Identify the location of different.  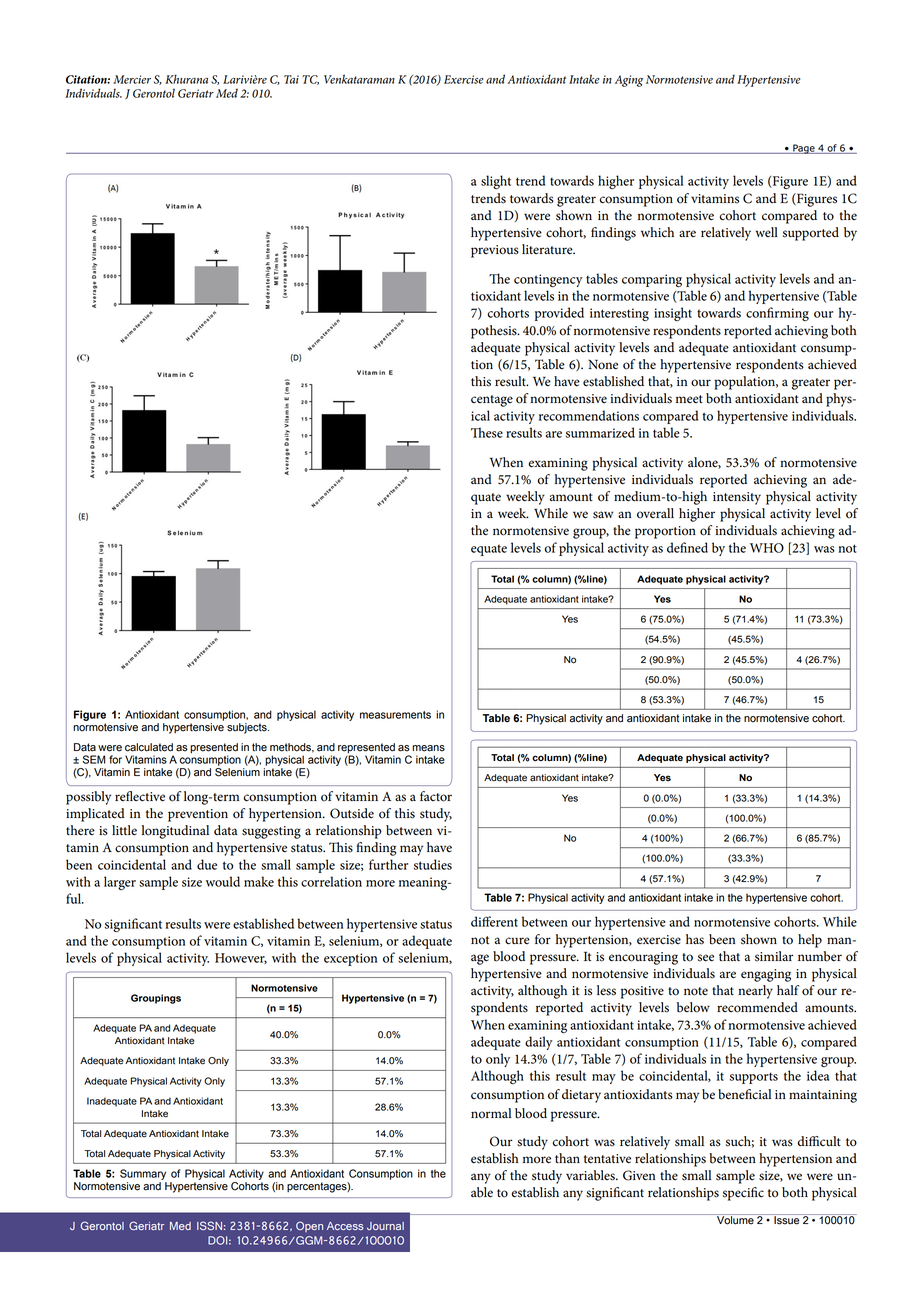
(494, 921).
